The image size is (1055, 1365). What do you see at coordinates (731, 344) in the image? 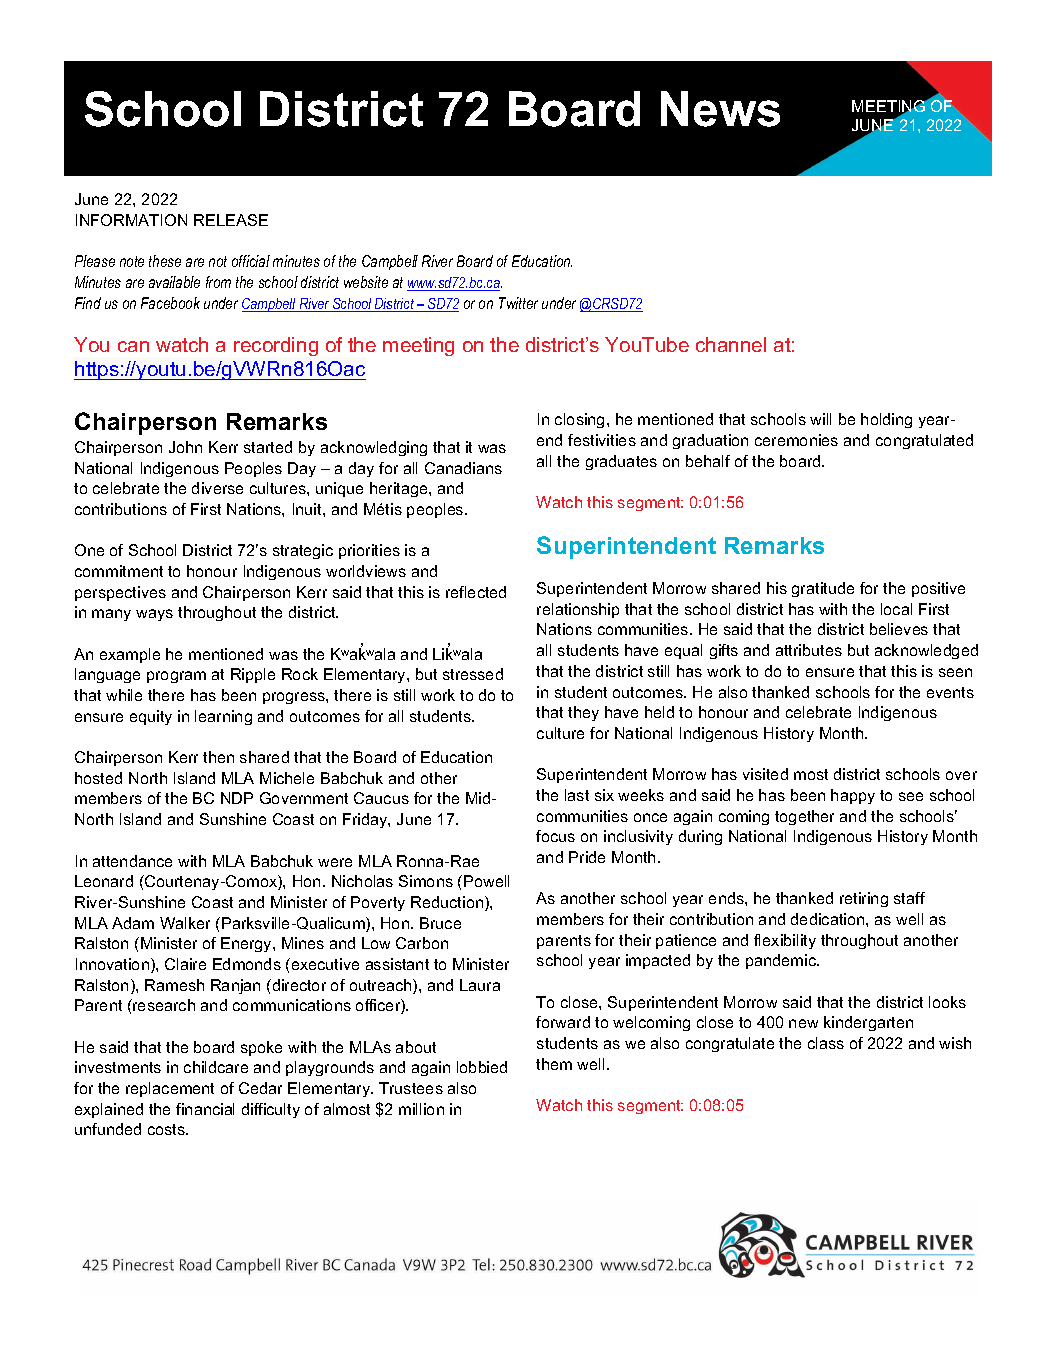
I see `channel` at bounding box center [731, 344].
